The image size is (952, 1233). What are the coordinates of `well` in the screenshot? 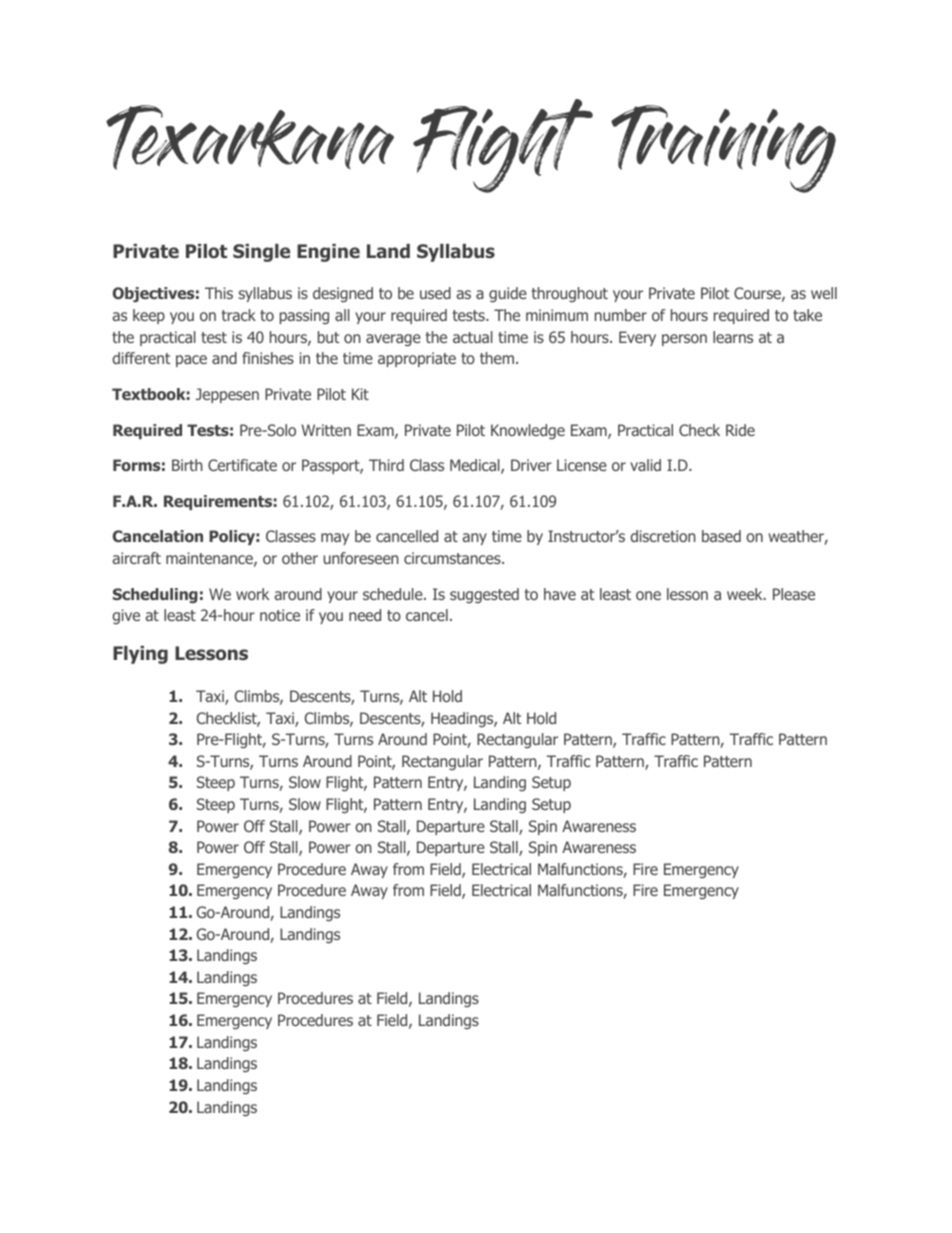 It's located at (824, 293).
